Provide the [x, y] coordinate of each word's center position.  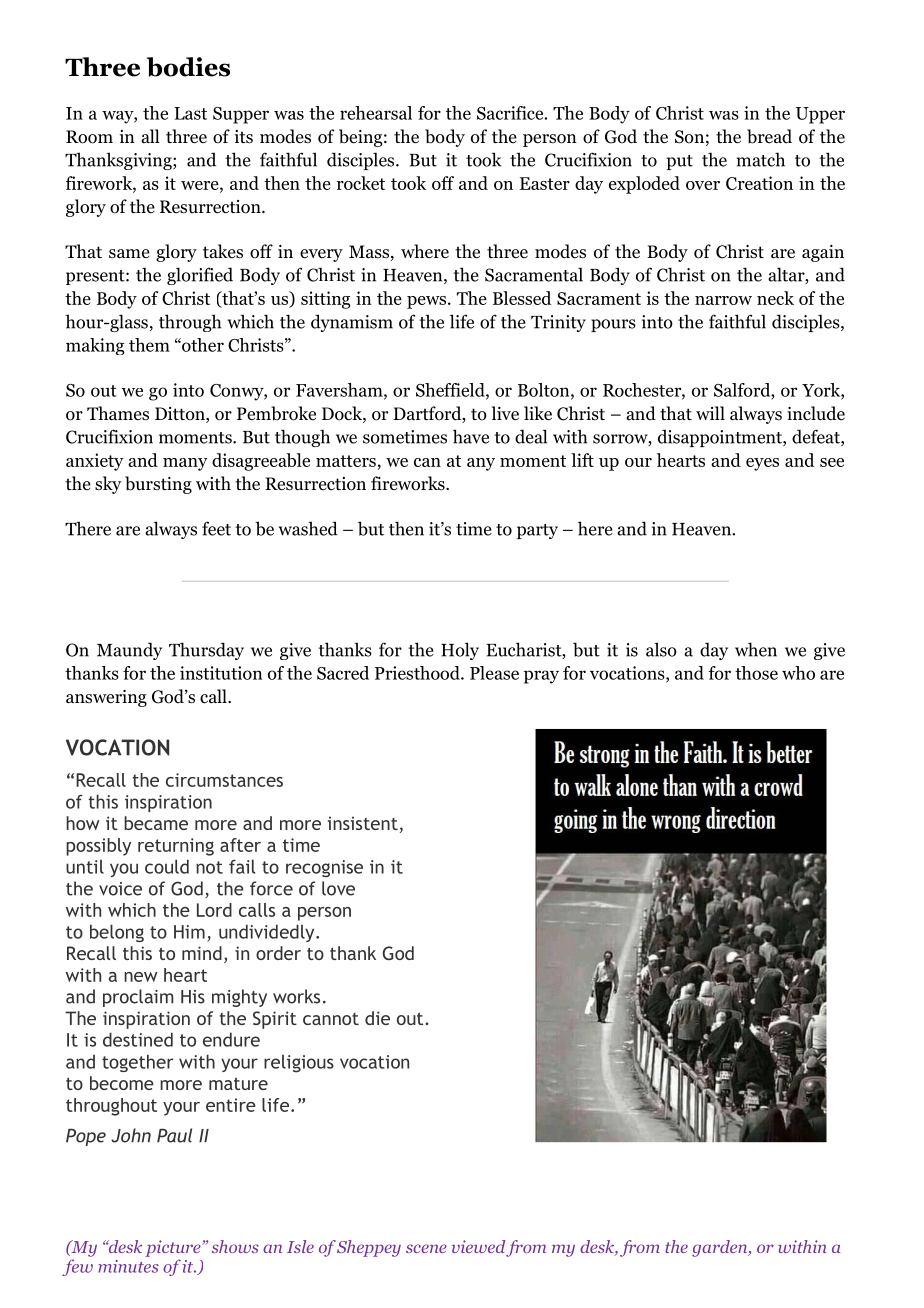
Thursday [206, 651]
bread [769, 136]
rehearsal [376, 113]
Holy [460, 651]
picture [174, 1248]
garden [721, 1248]
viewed [478, 1246]
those [756, 673]
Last [190, 113]
